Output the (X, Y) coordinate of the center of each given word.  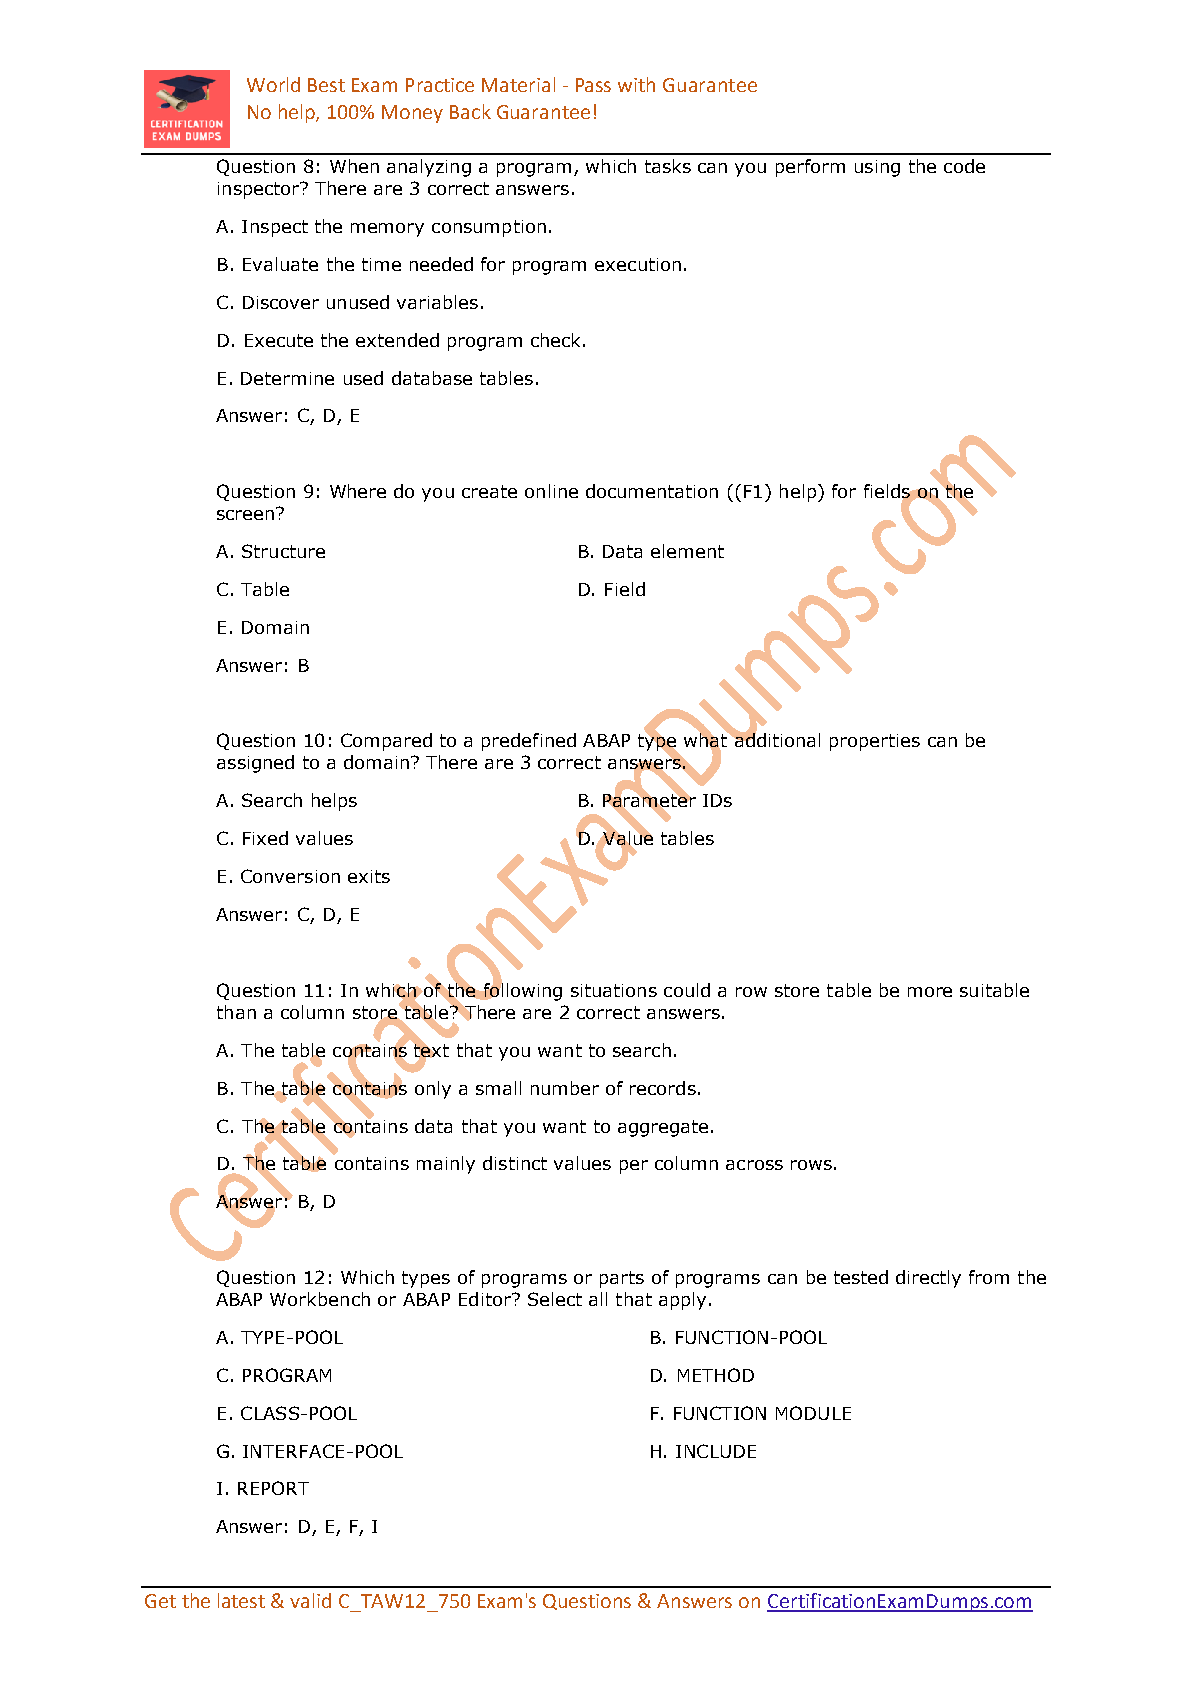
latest (241, 1600)
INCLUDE (716, 1451)
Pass (593, 85)
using (877, 168)
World (273, 84)
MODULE (813, 1413)
